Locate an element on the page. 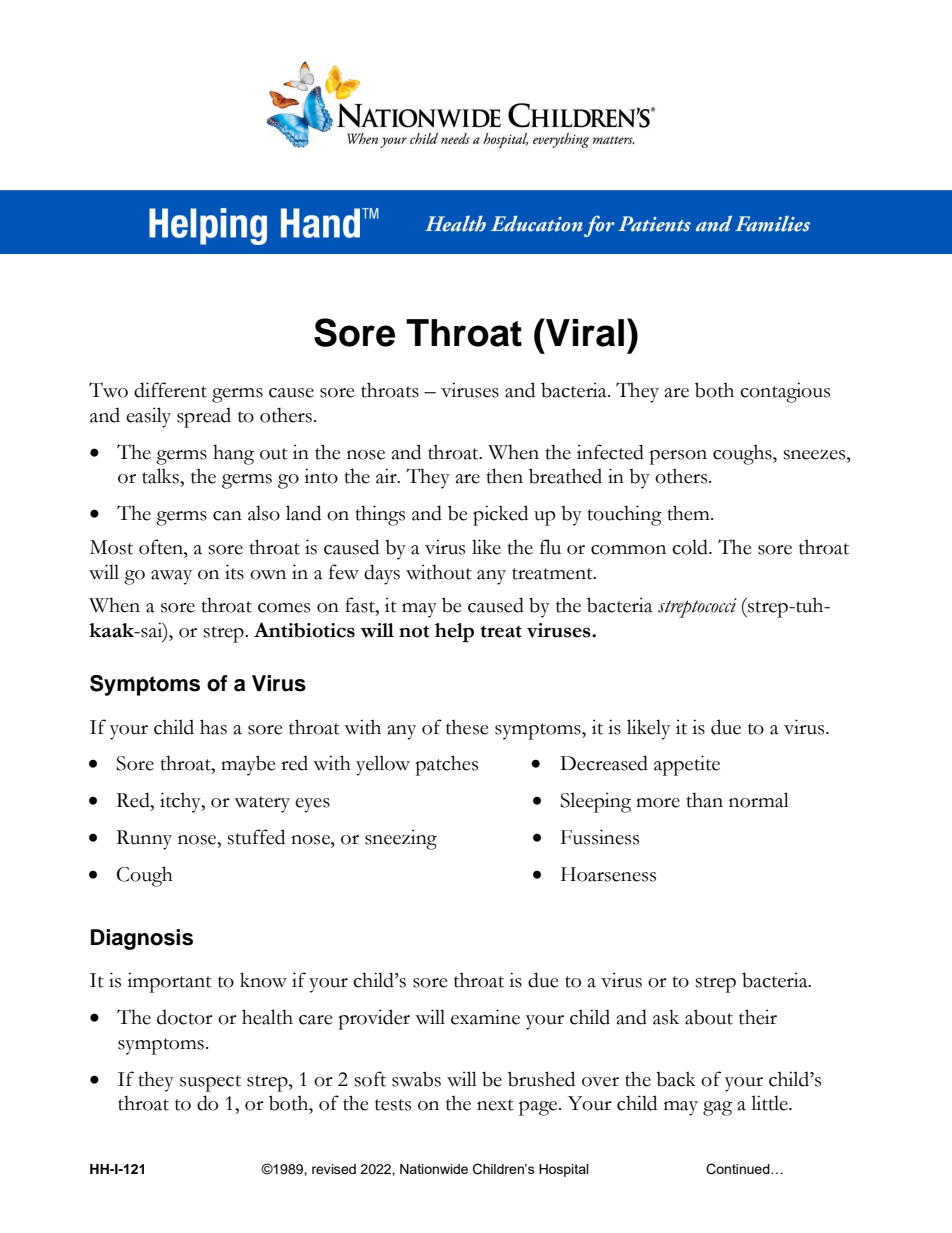  away is located at coordinates (171, 577).
